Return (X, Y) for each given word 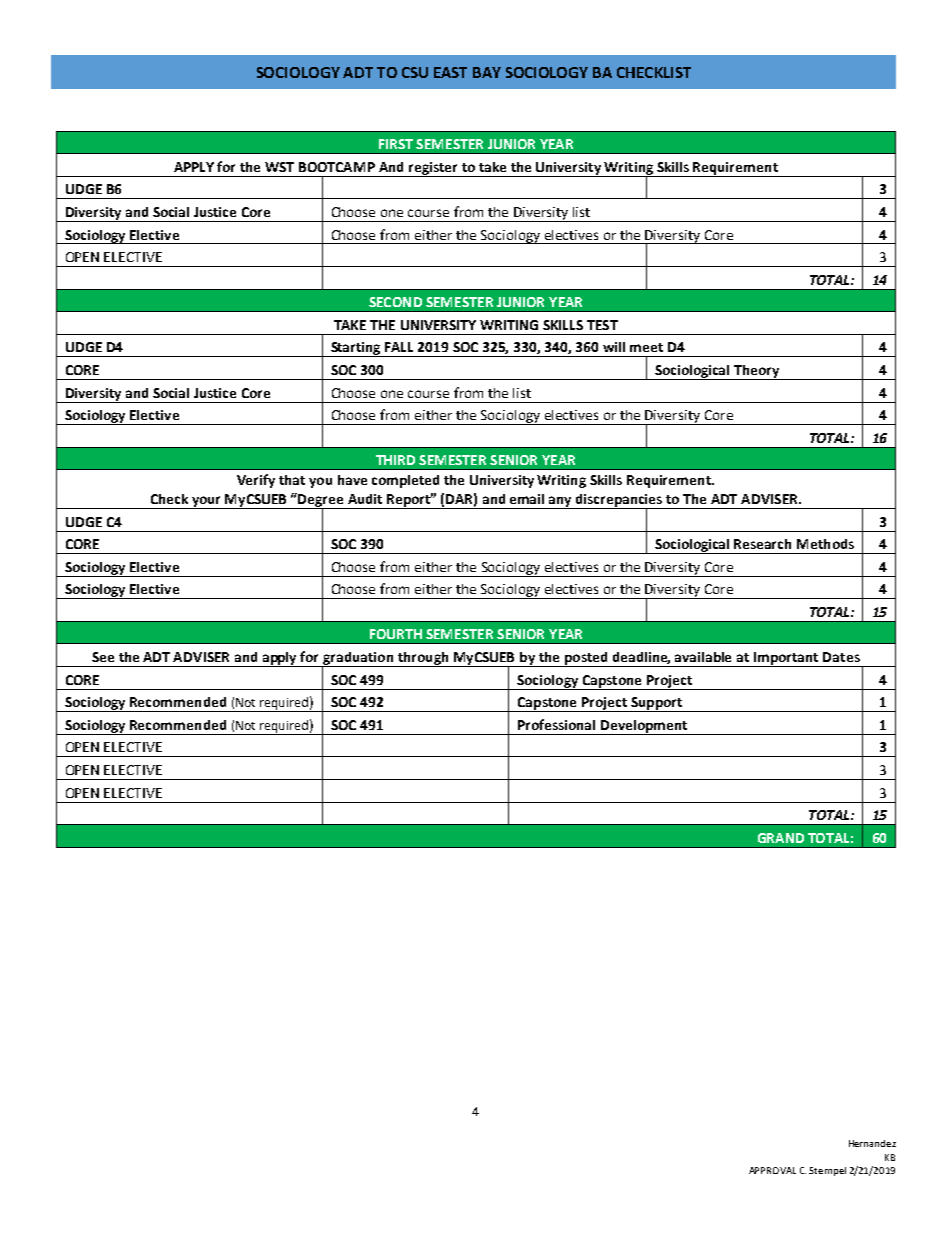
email (527, 499)
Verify (256, 481)
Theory (757, 372)
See (103, 657)
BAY (487, 72)
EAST (450, 72)
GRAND (781, 838)
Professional (556, 724)
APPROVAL (772, 1170)
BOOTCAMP (337, 167)
